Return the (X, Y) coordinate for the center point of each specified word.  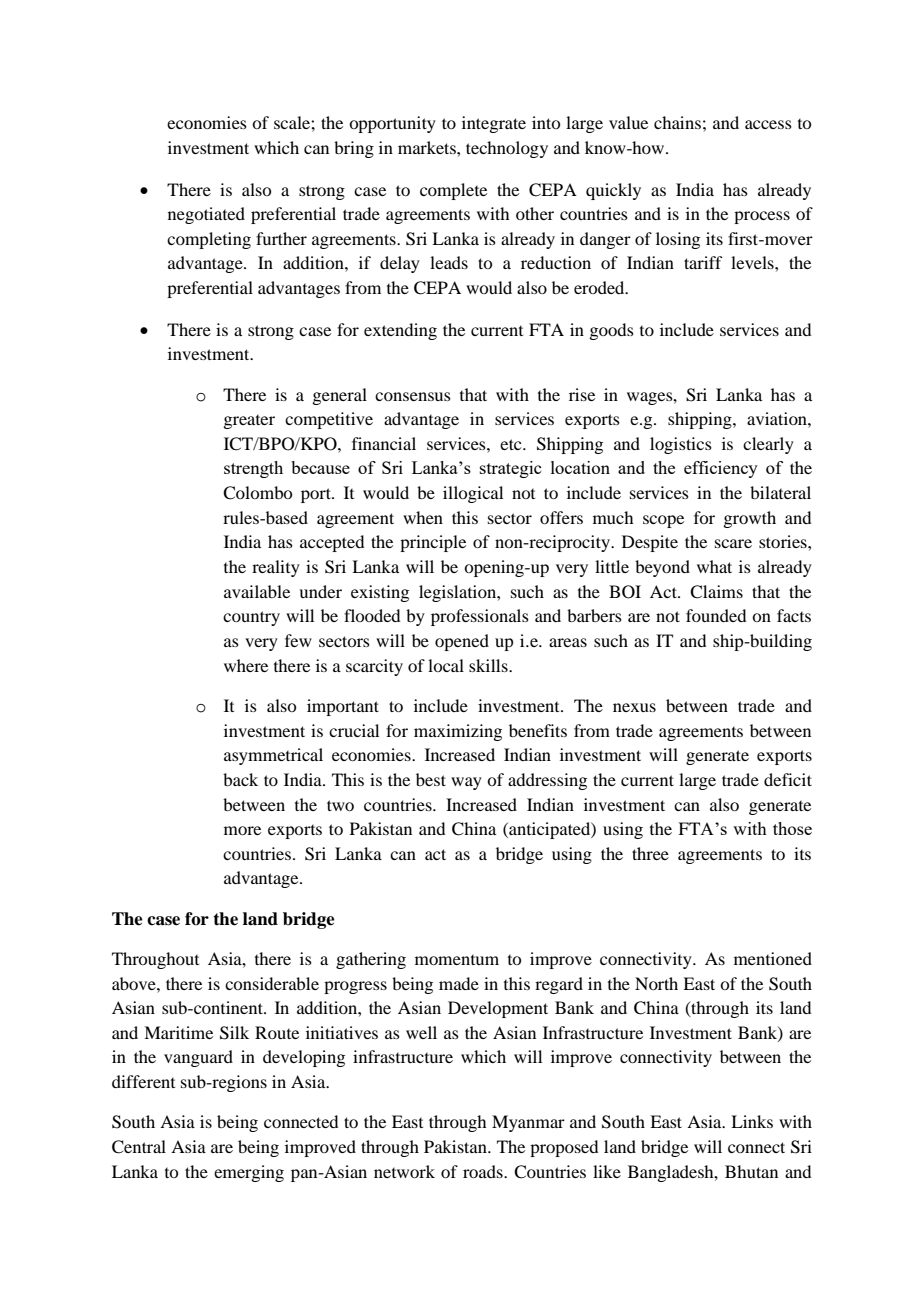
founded (716, 615)
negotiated (206, 215)
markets (428, 147)
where (246, 665)
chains (677, 122)
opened (462, 642)
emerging (249, 1173)
